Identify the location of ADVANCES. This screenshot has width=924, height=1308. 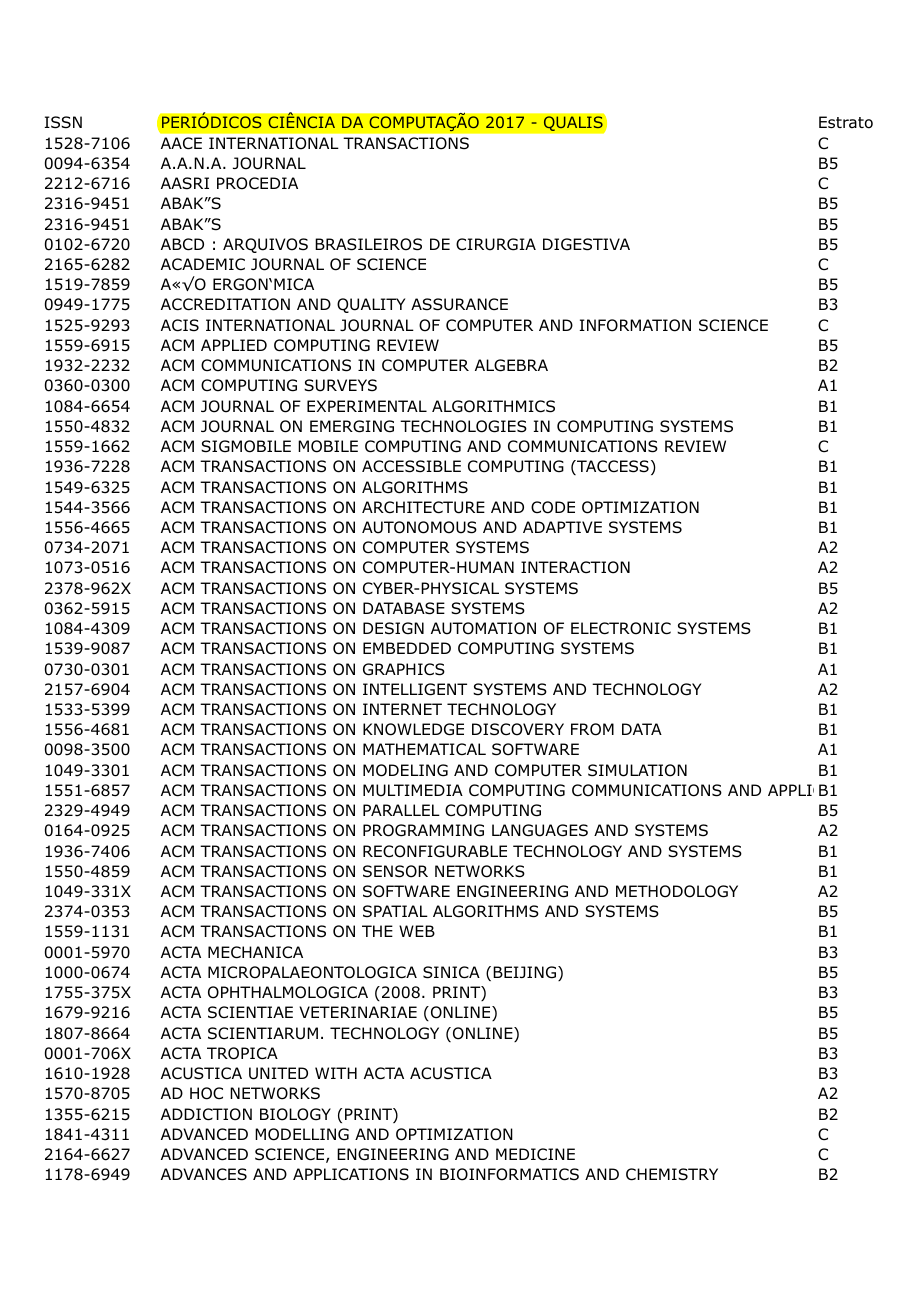
(204, 1174).
